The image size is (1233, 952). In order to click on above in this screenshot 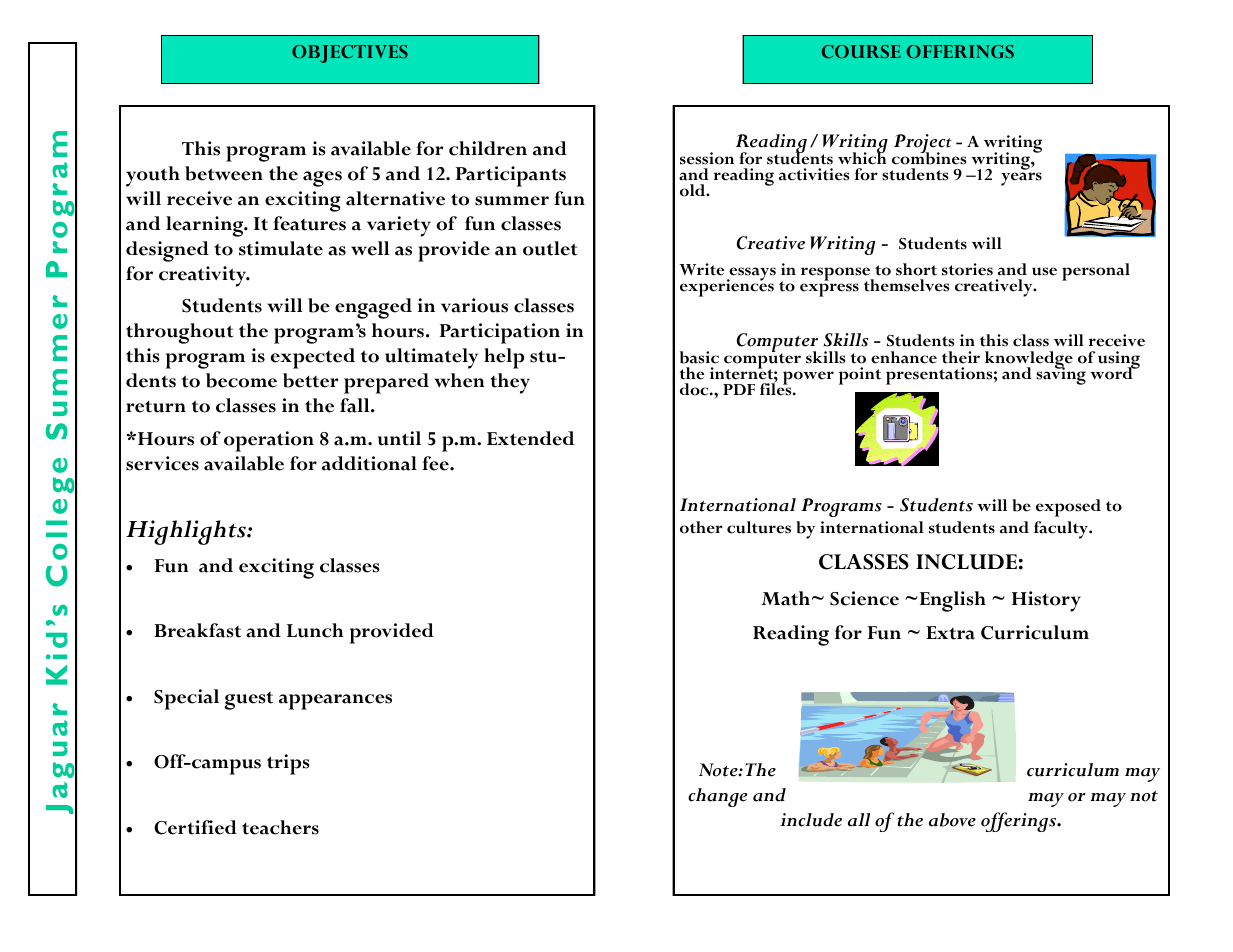, I will do `click(952, 820)`.
